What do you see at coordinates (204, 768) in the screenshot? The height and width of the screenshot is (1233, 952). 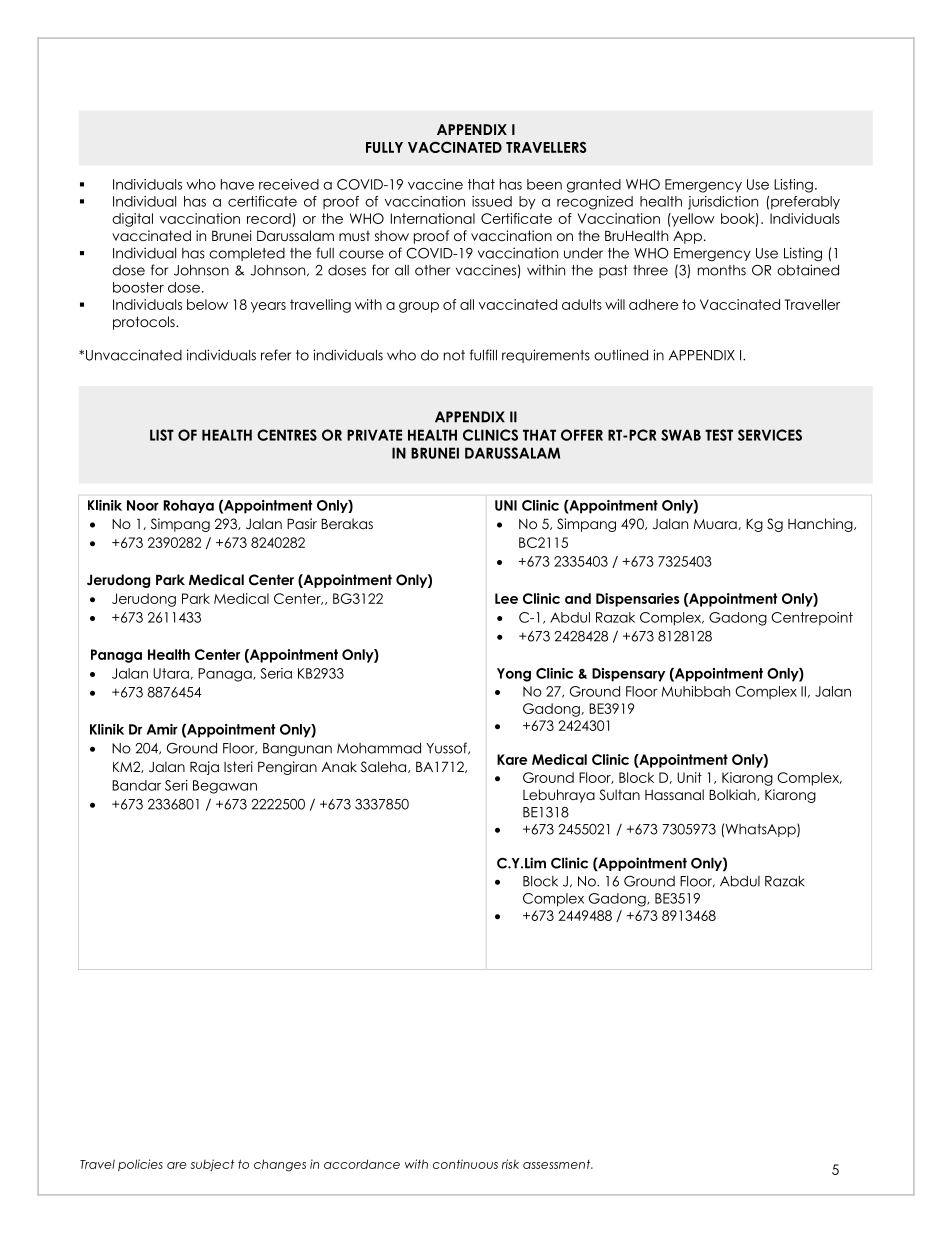 I see `Raja` at bounding box center [204, 768].
